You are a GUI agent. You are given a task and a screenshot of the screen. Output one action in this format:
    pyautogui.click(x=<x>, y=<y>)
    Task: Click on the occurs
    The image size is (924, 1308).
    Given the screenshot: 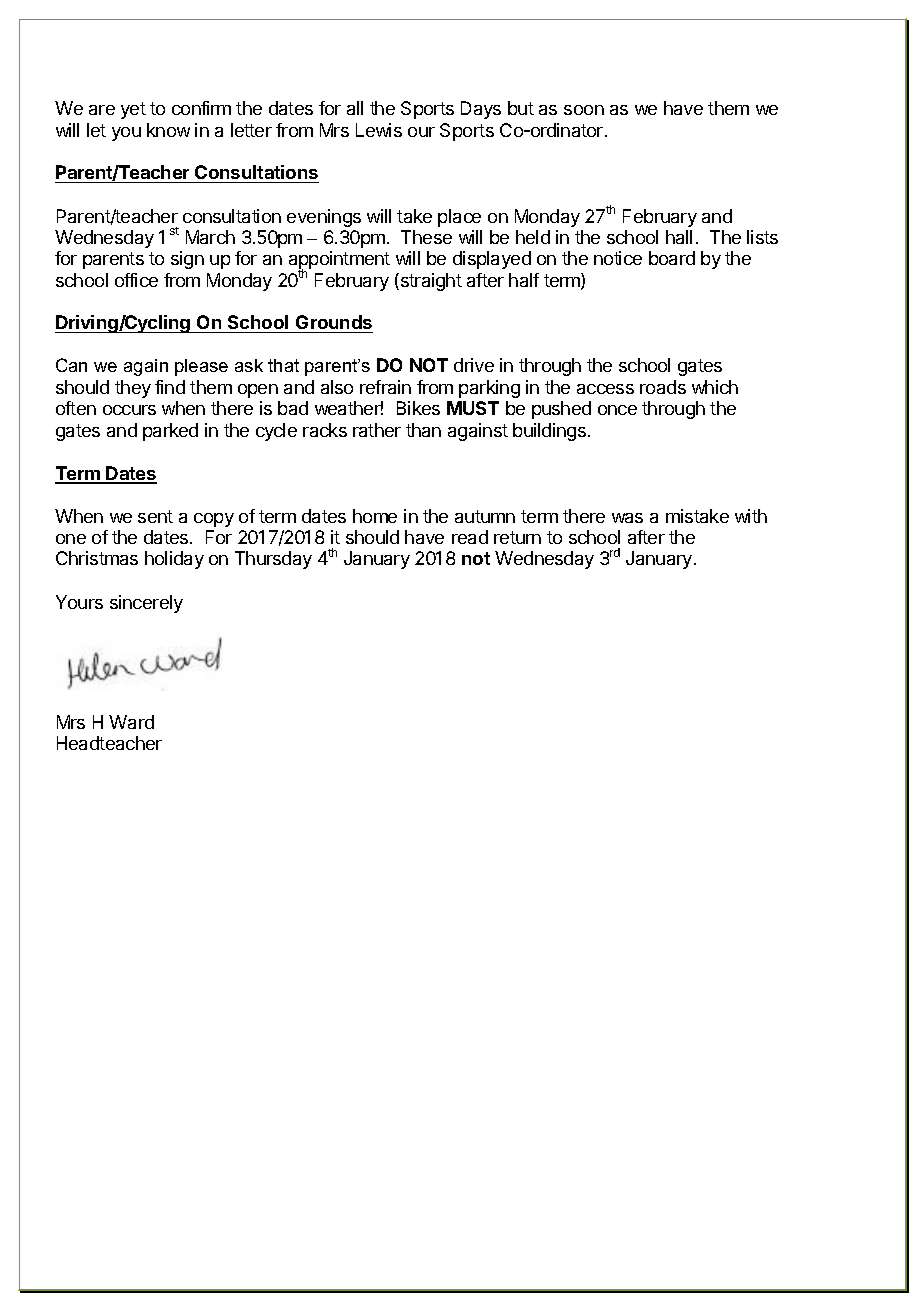 What is the action you would take?
    pyautogui.click(x=129, y=410)
